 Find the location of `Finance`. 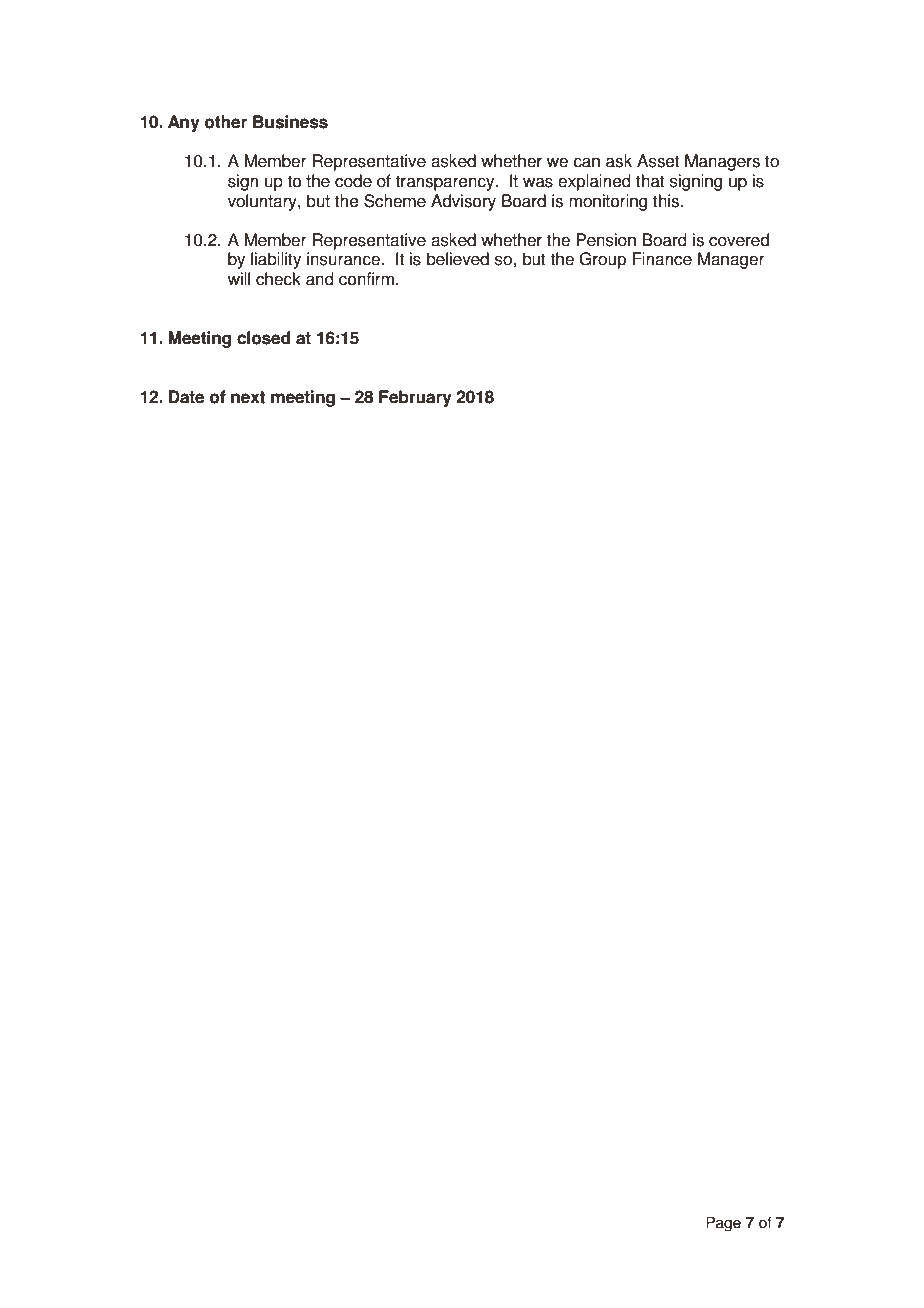

Finance is located at coordinates (662, 259).
